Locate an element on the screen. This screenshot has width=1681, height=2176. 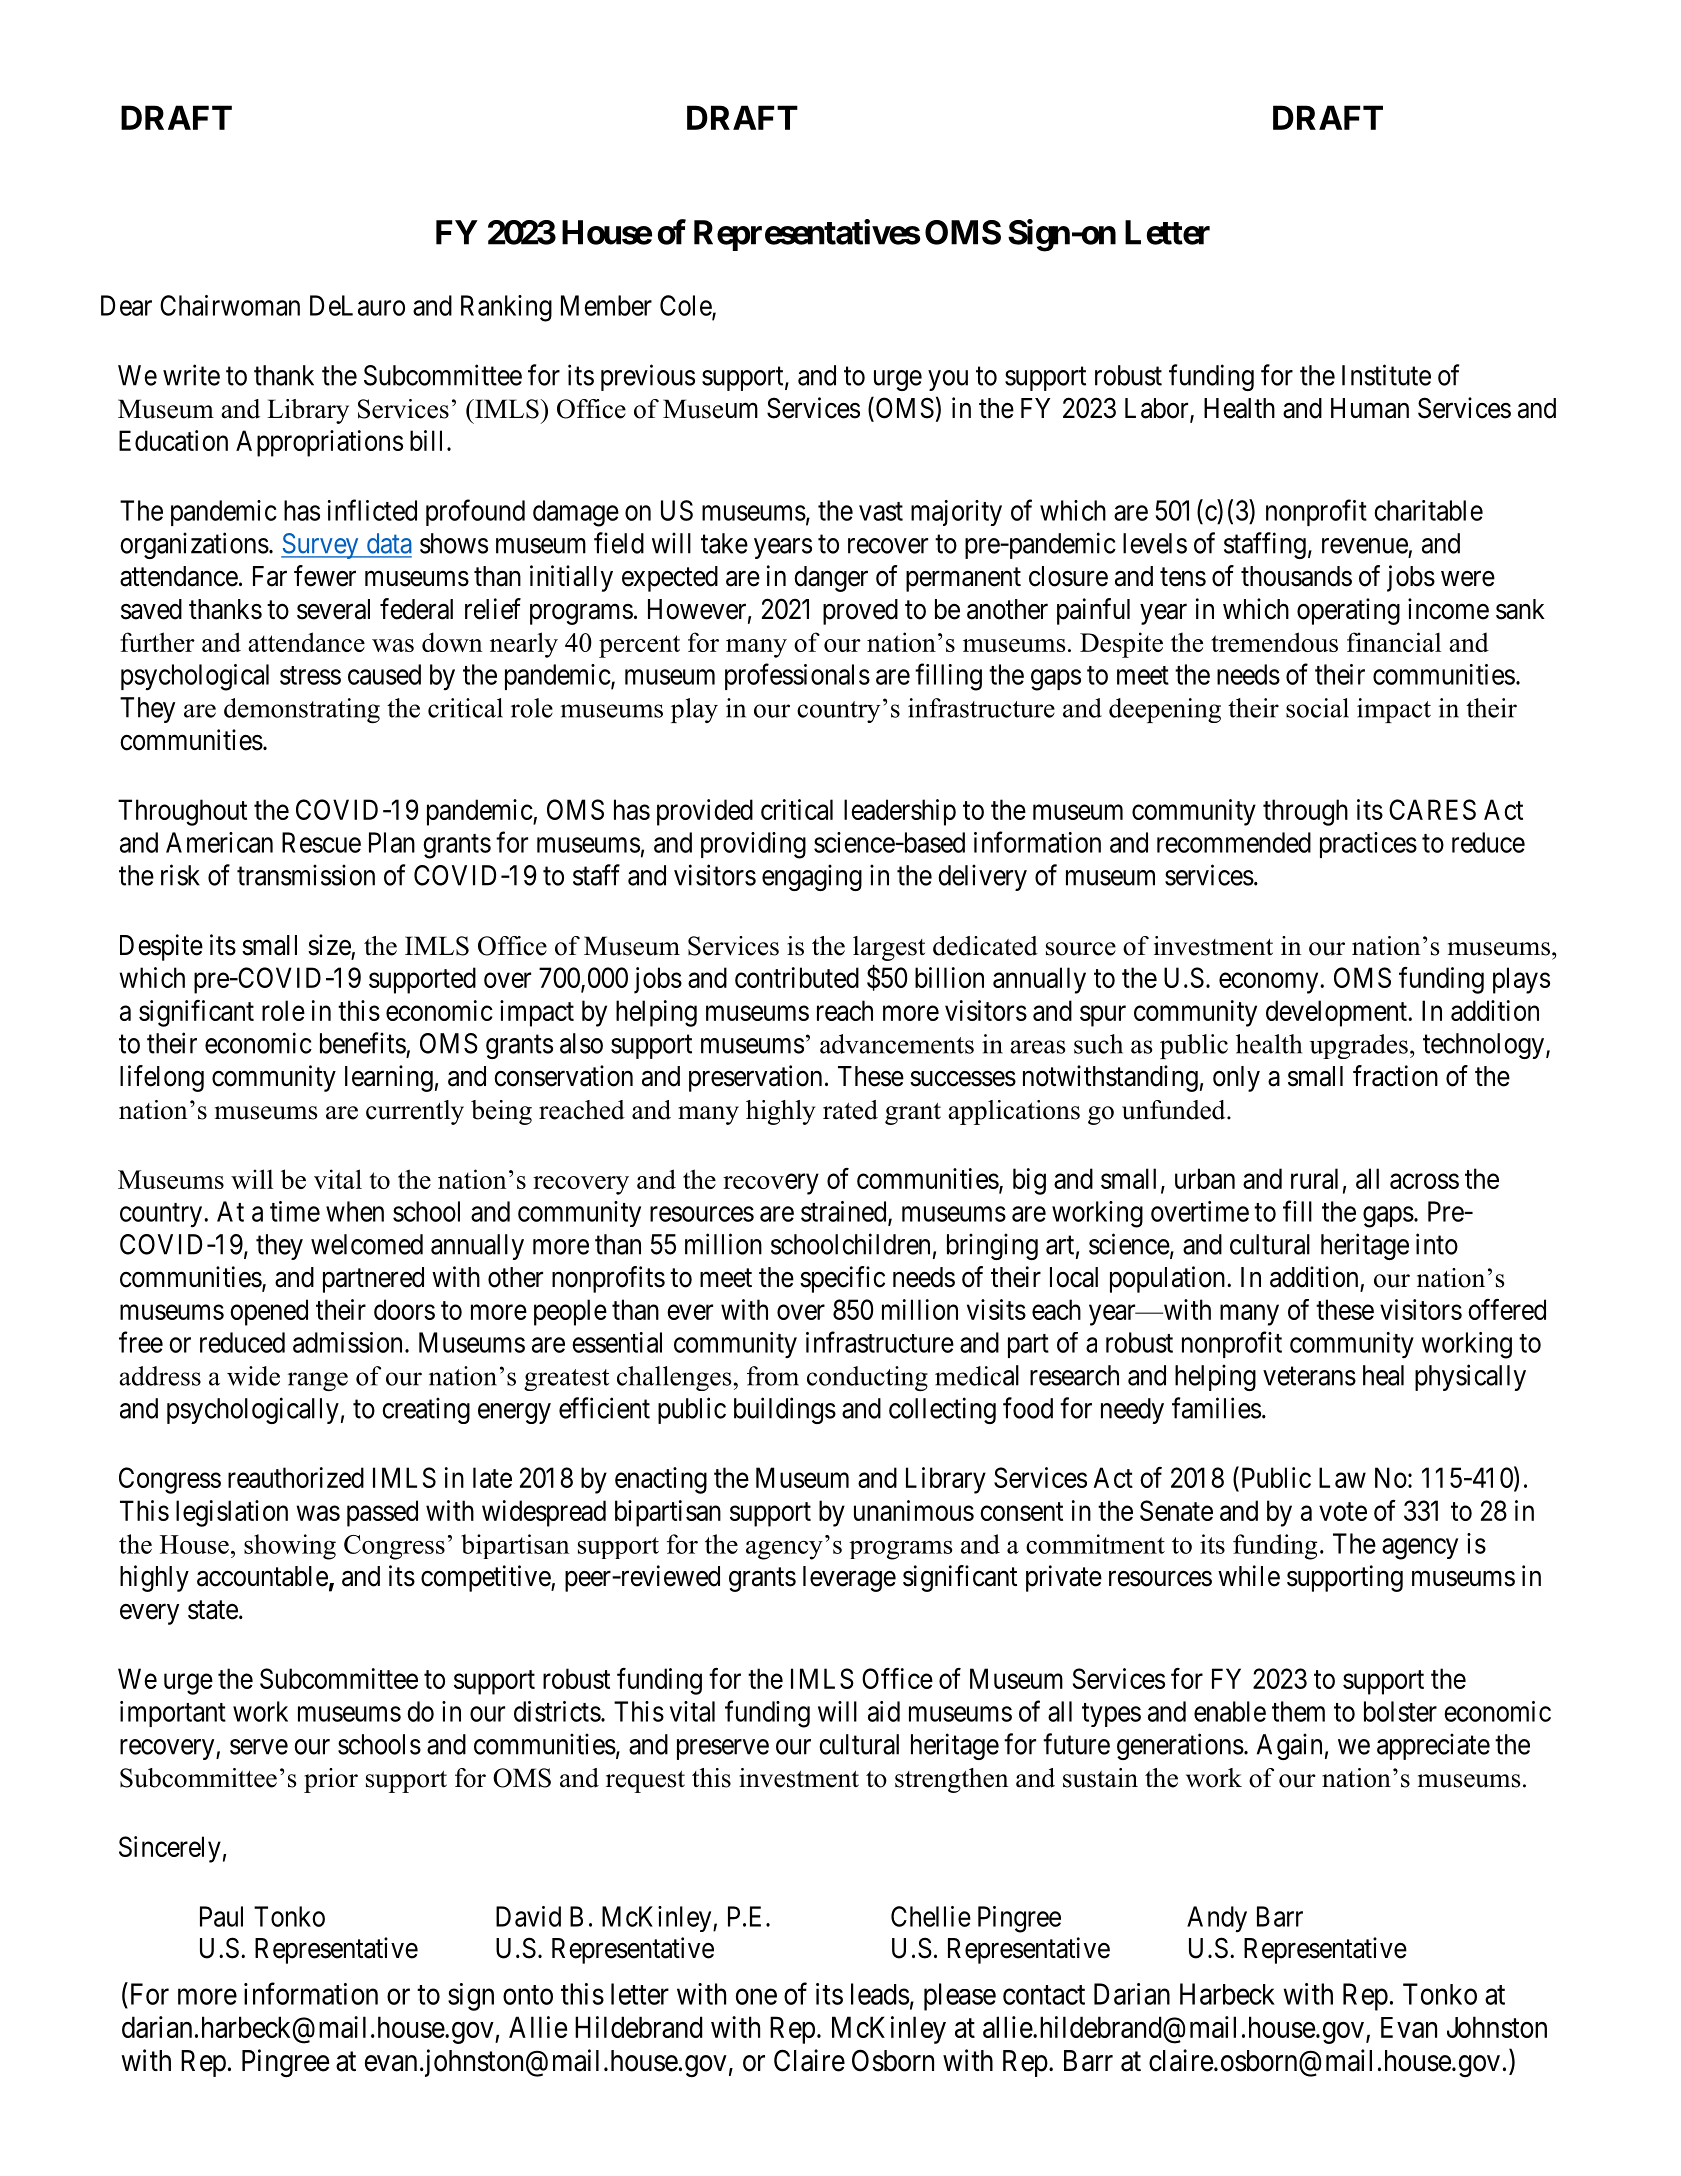
Chairwoman is located at coordinates (230, 305).
